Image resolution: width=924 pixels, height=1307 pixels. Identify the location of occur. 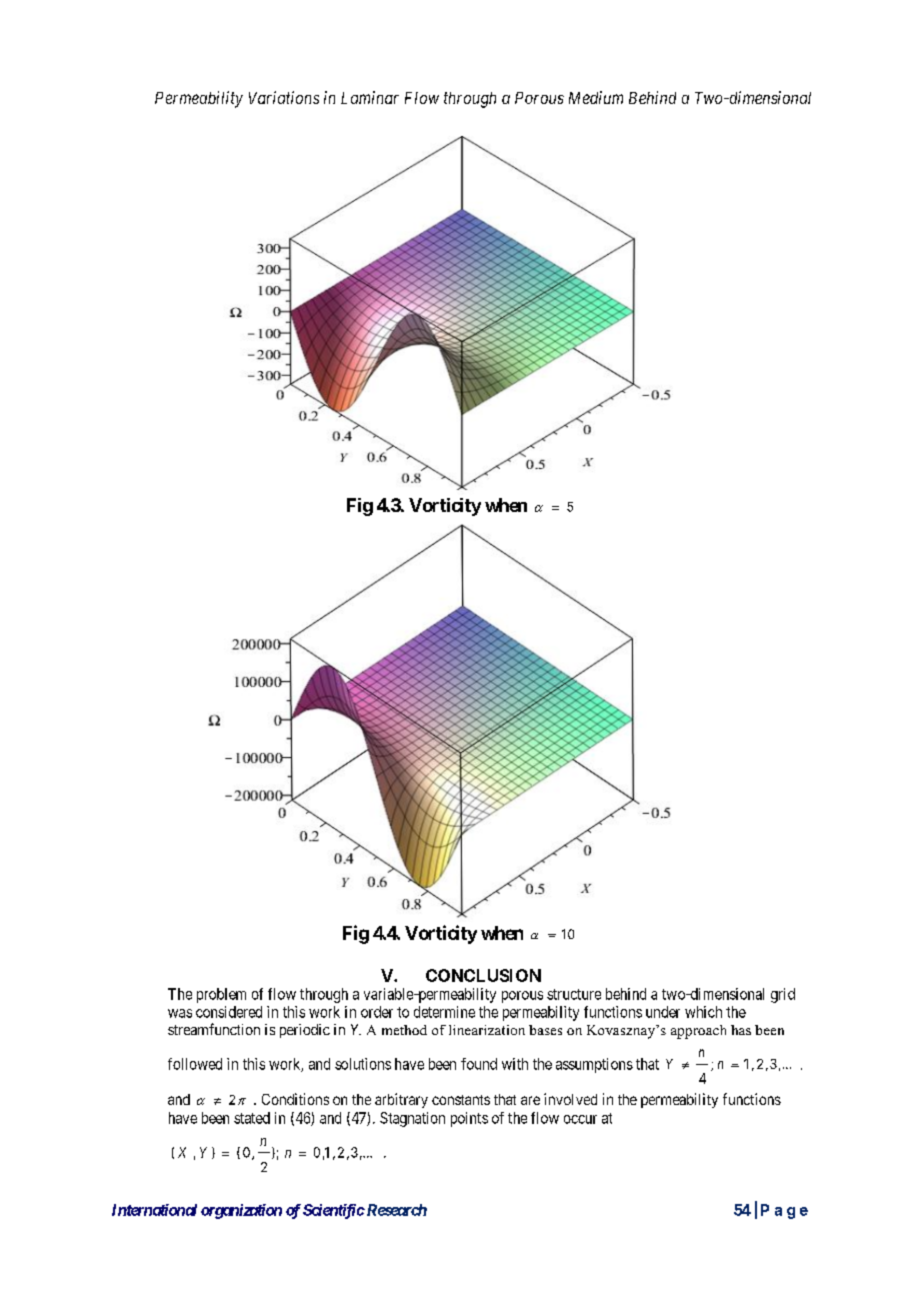
(580, 1119).
